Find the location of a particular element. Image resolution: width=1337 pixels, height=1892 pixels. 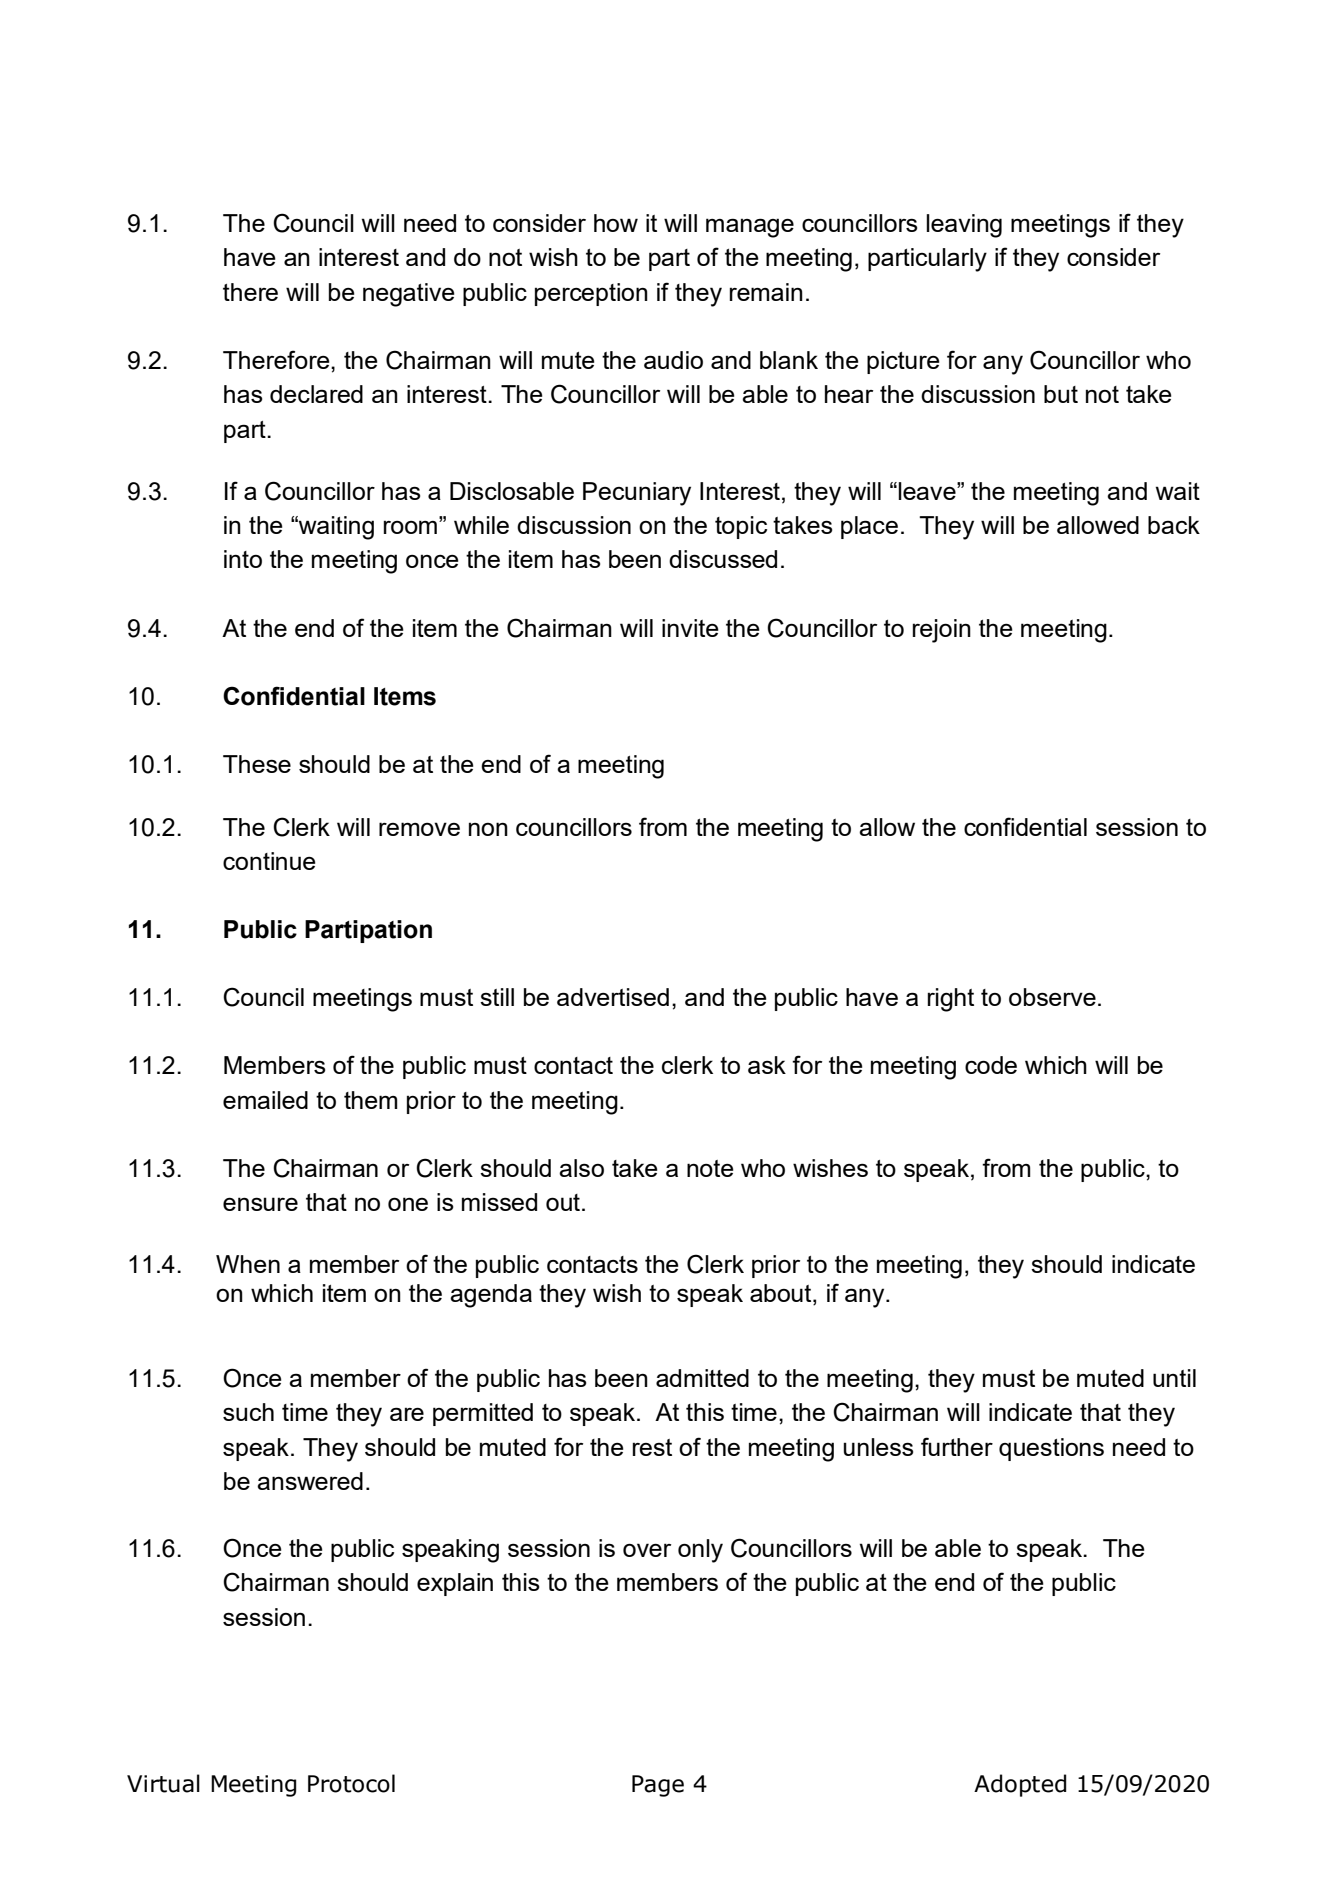

until is located at coordinates (1174, 1378).
